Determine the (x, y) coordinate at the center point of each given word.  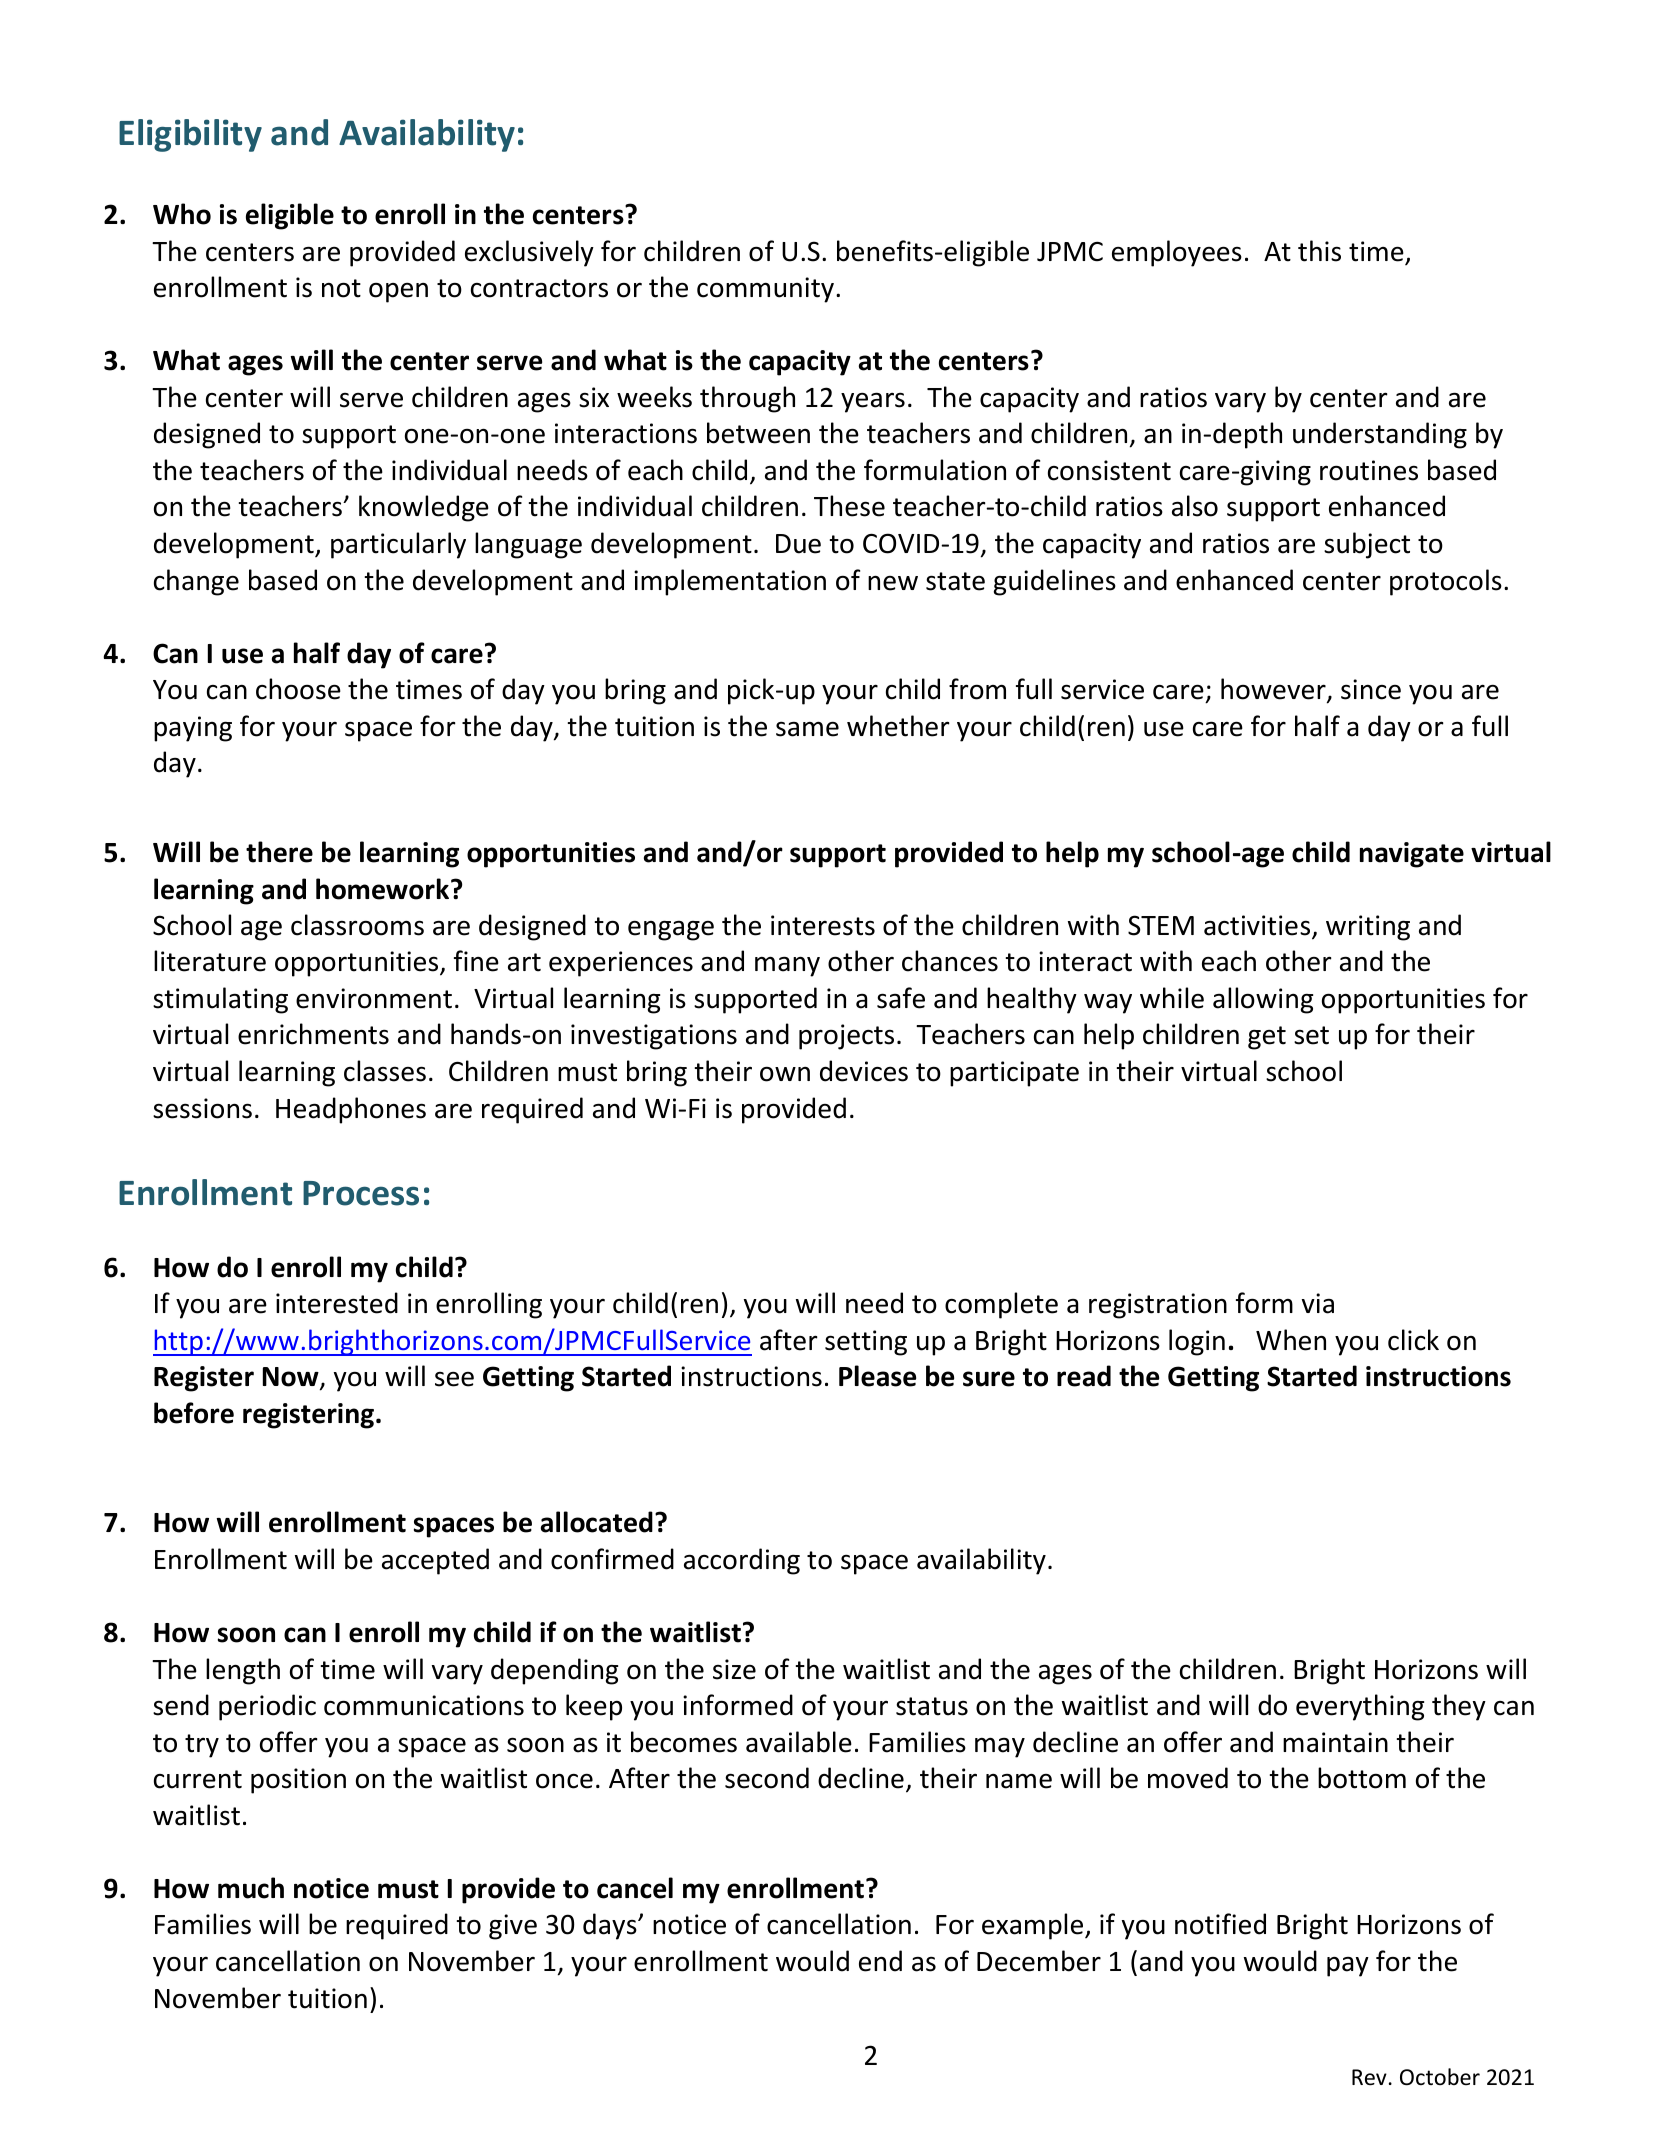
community (765, 290)
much (251, 1888)
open (398, 293)
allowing (1263, 1000)
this (1319, 251)
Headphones (351, 1110)
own (785, 1074)
